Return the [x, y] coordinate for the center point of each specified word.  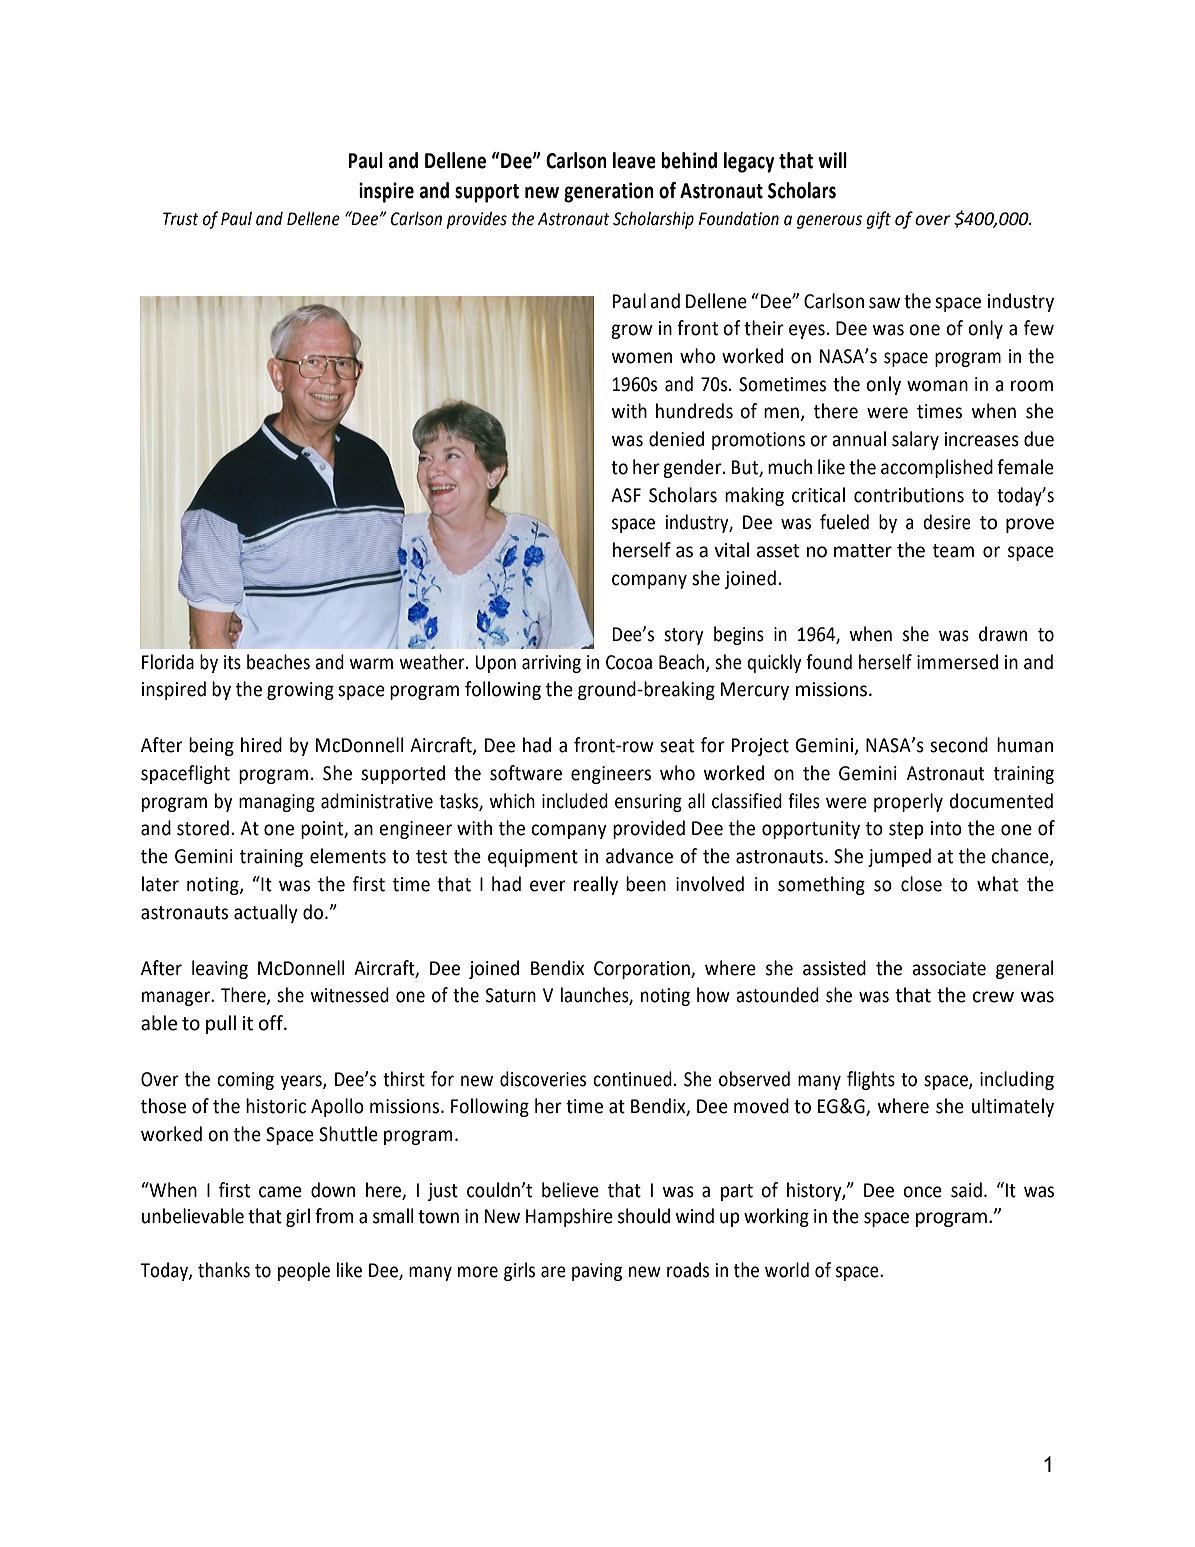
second [959, 745]
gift [878, 220]
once [922, 1192]
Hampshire [569, 1217]
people [304, 1271]
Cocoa [629, 662]
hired [261, 745]
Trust [181, 219]
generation [609, 192]
